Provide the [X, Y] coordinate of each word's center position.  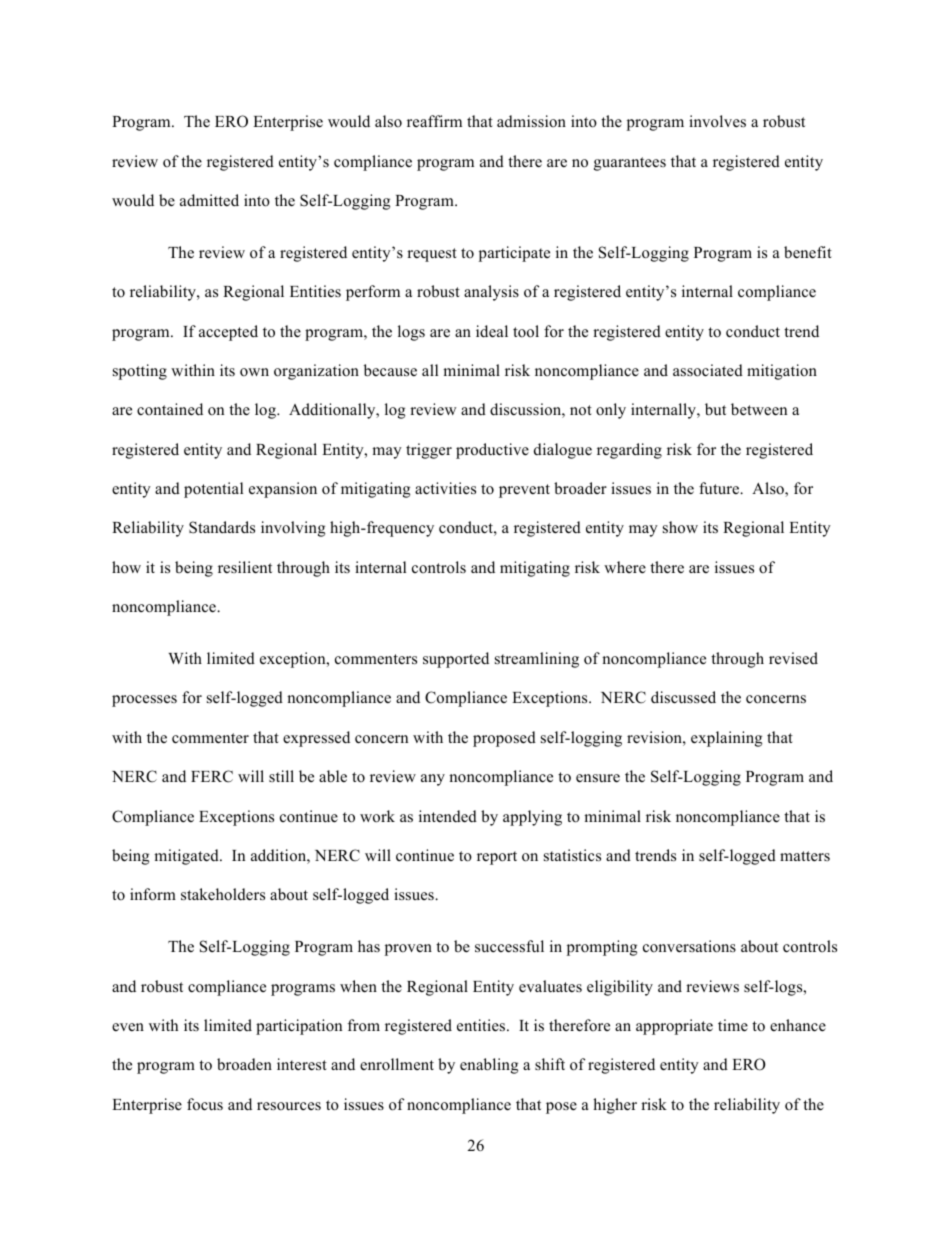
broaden [244, 1064]
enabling [489, 1066]
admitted [209, 200]
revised [793, 658]
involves [717, 121]
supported [456, 660]
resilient [245, 567]
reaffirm [434, 121]
